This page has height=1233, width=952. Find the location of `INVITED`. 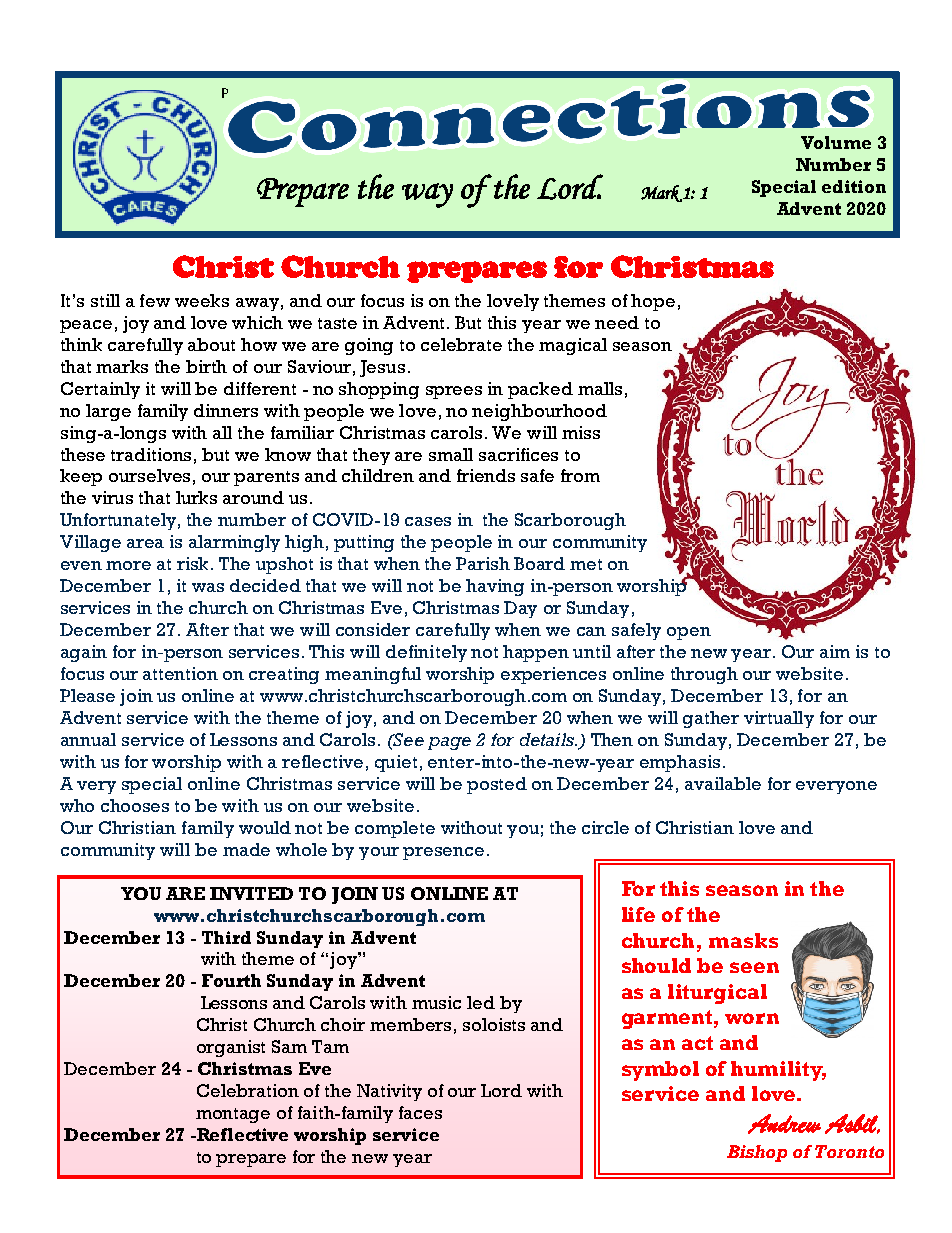

INVITED is located at coordinates (251, 893).
